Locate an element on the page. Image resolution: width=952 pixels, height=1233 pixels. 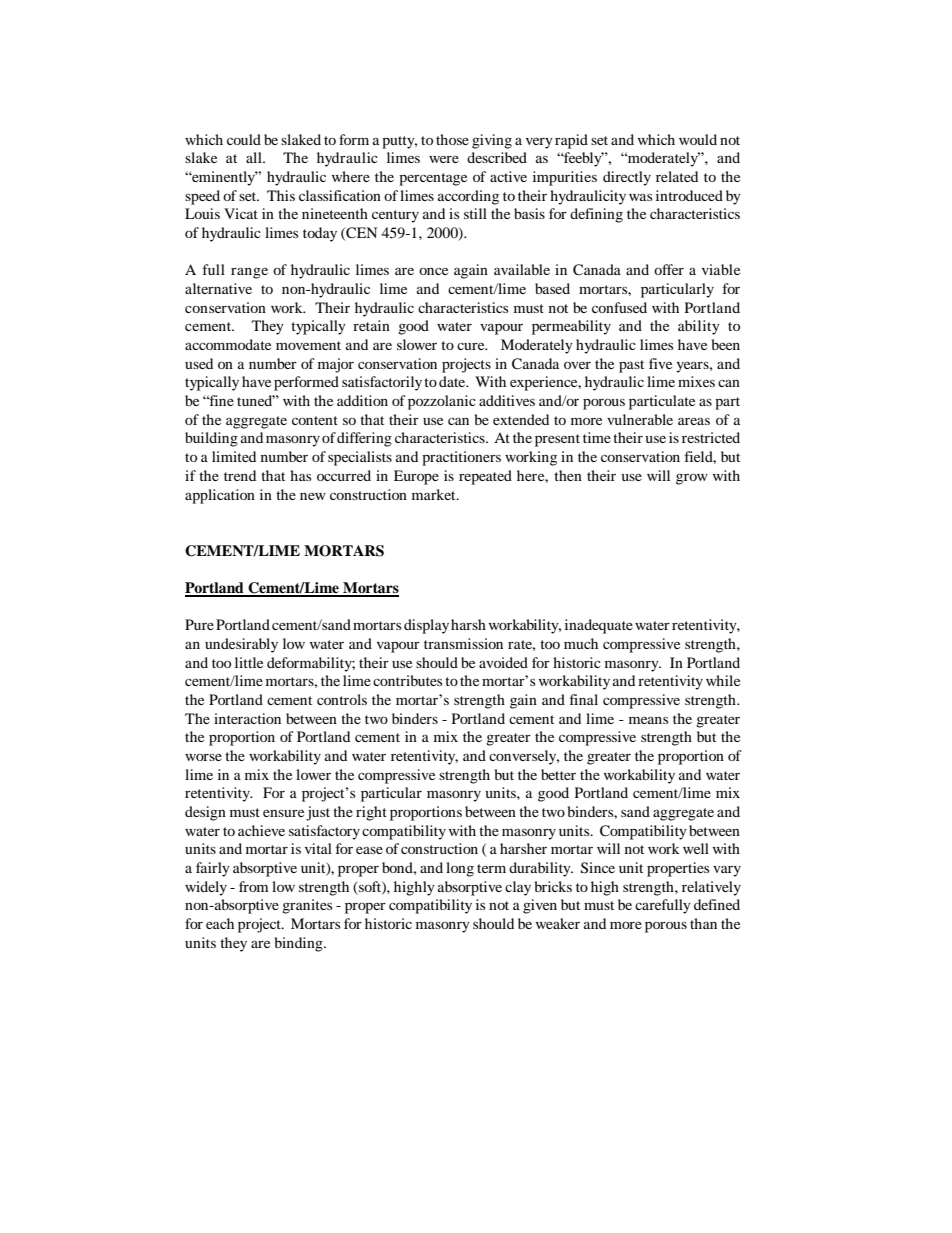
transmission is located at coordinates (463, 643).
